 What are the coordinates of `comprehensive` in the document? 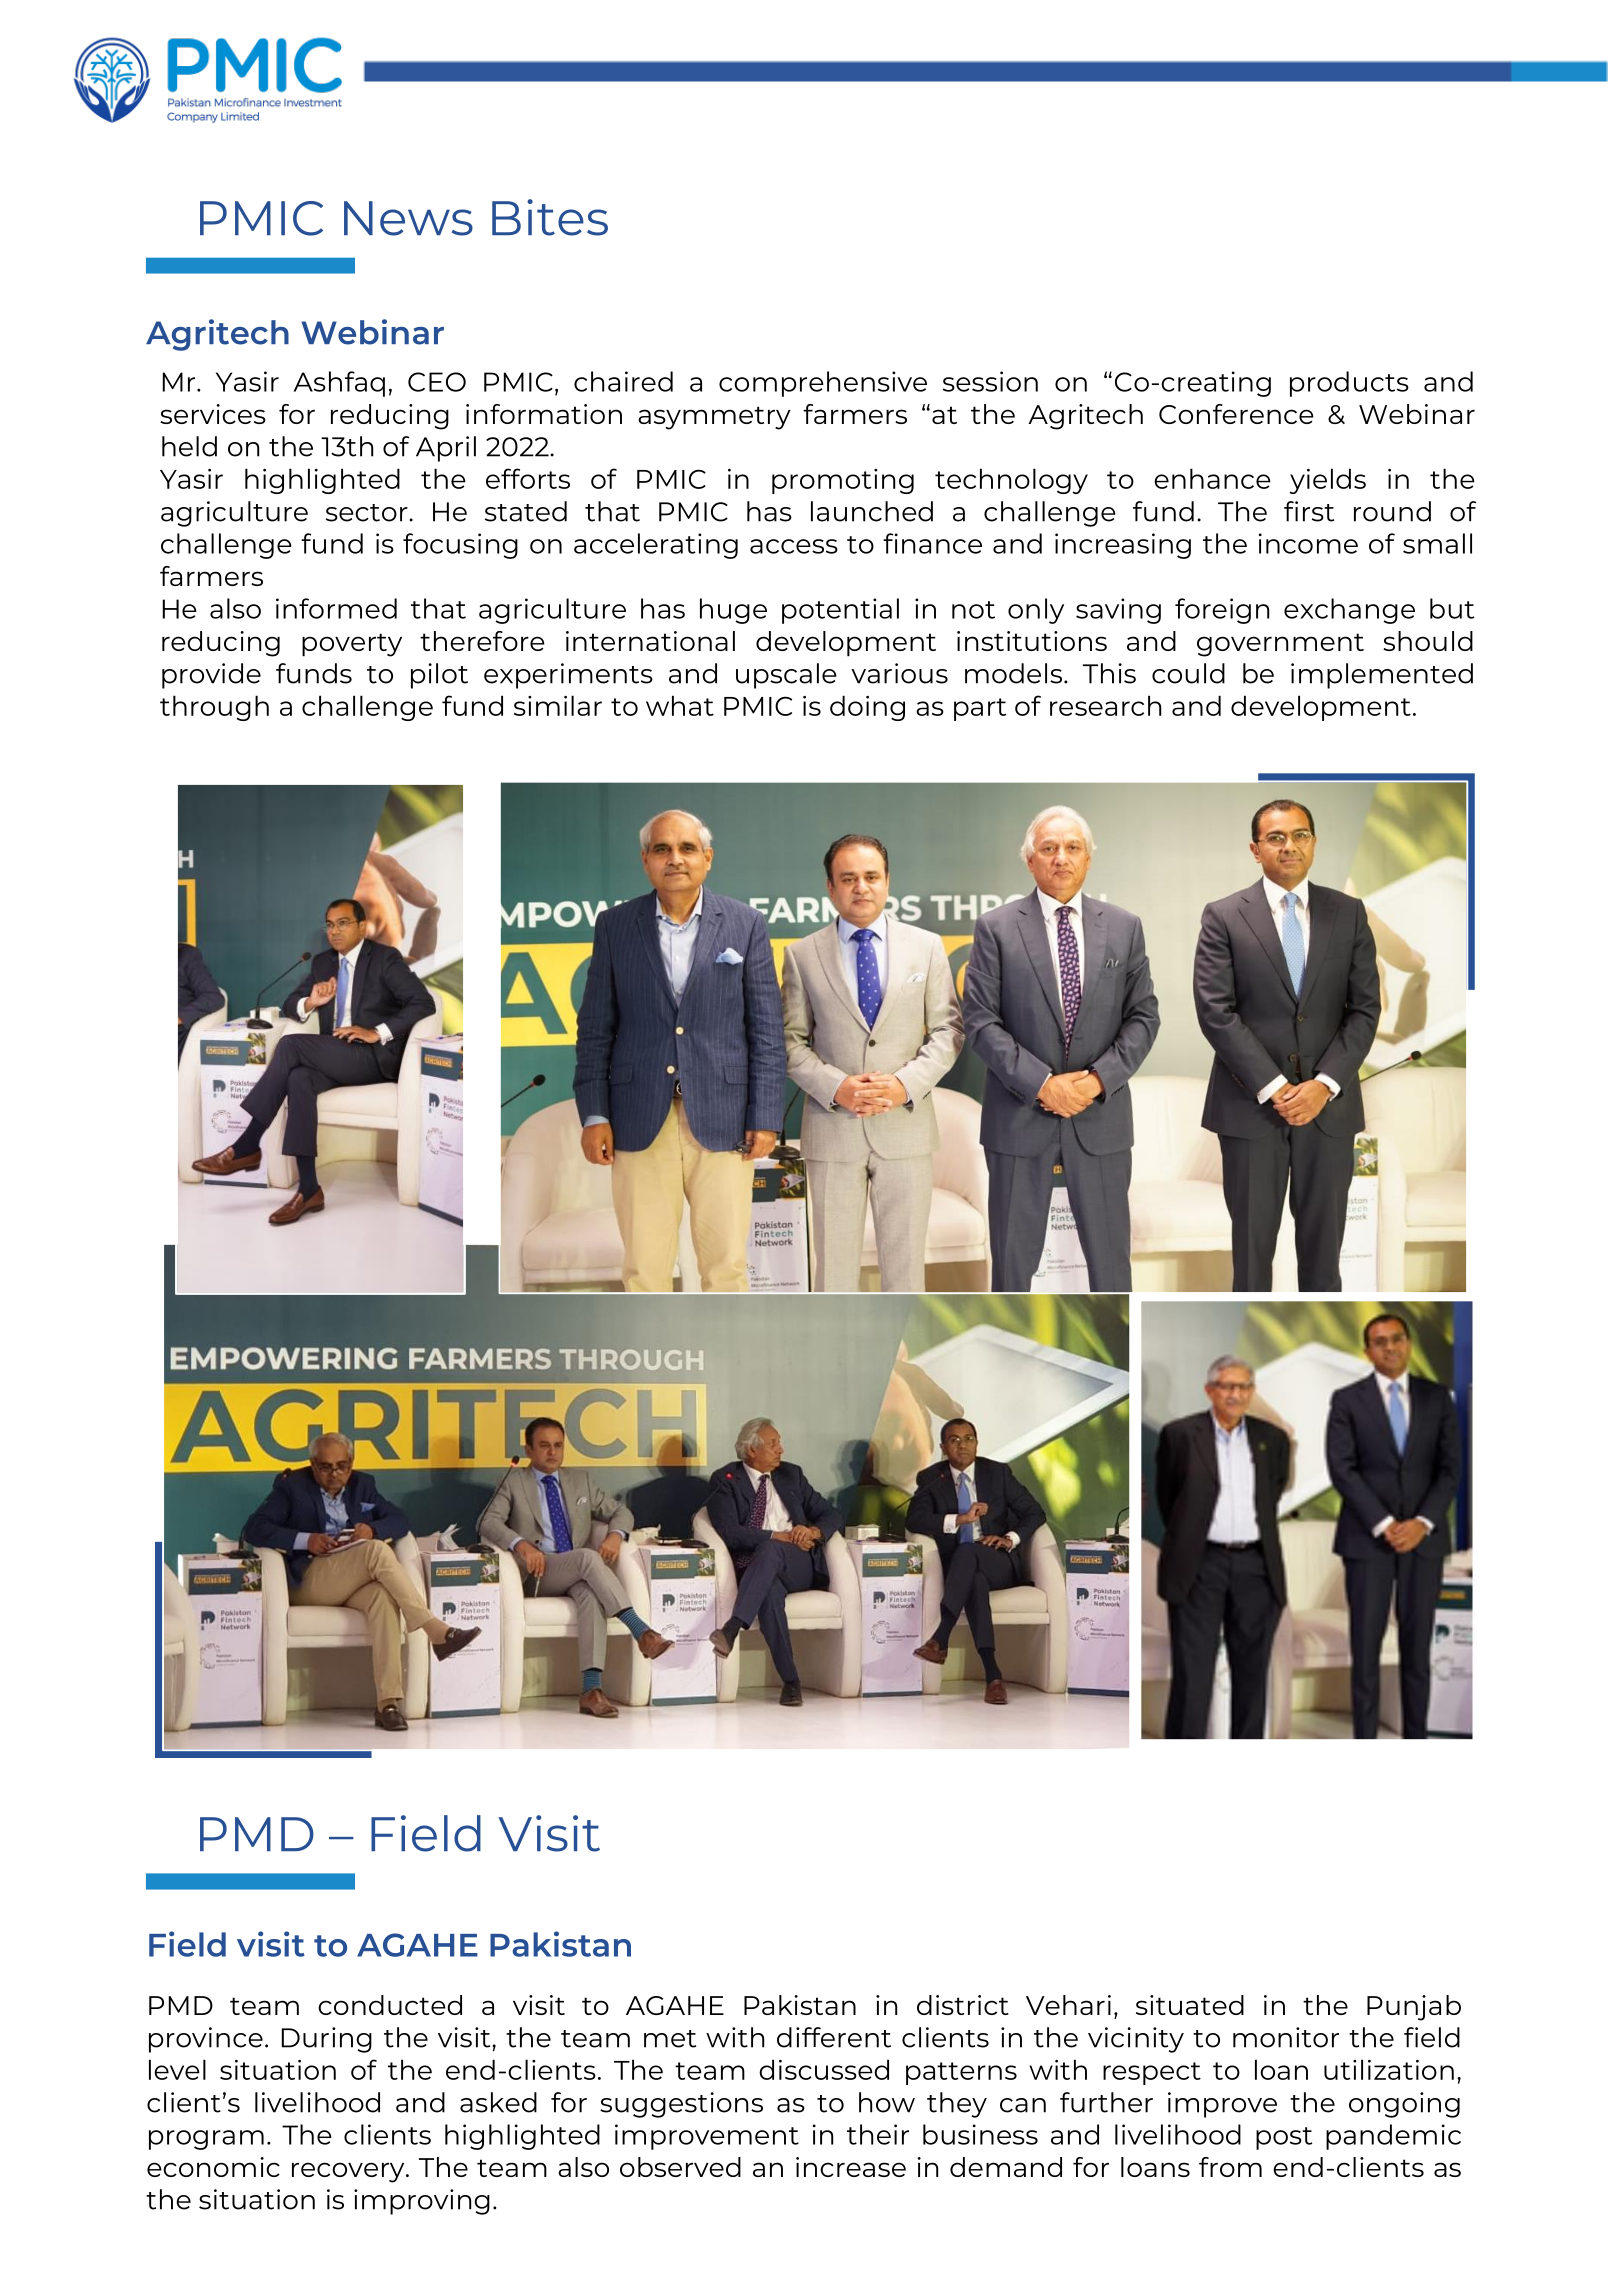 It's located at (823, 384).
